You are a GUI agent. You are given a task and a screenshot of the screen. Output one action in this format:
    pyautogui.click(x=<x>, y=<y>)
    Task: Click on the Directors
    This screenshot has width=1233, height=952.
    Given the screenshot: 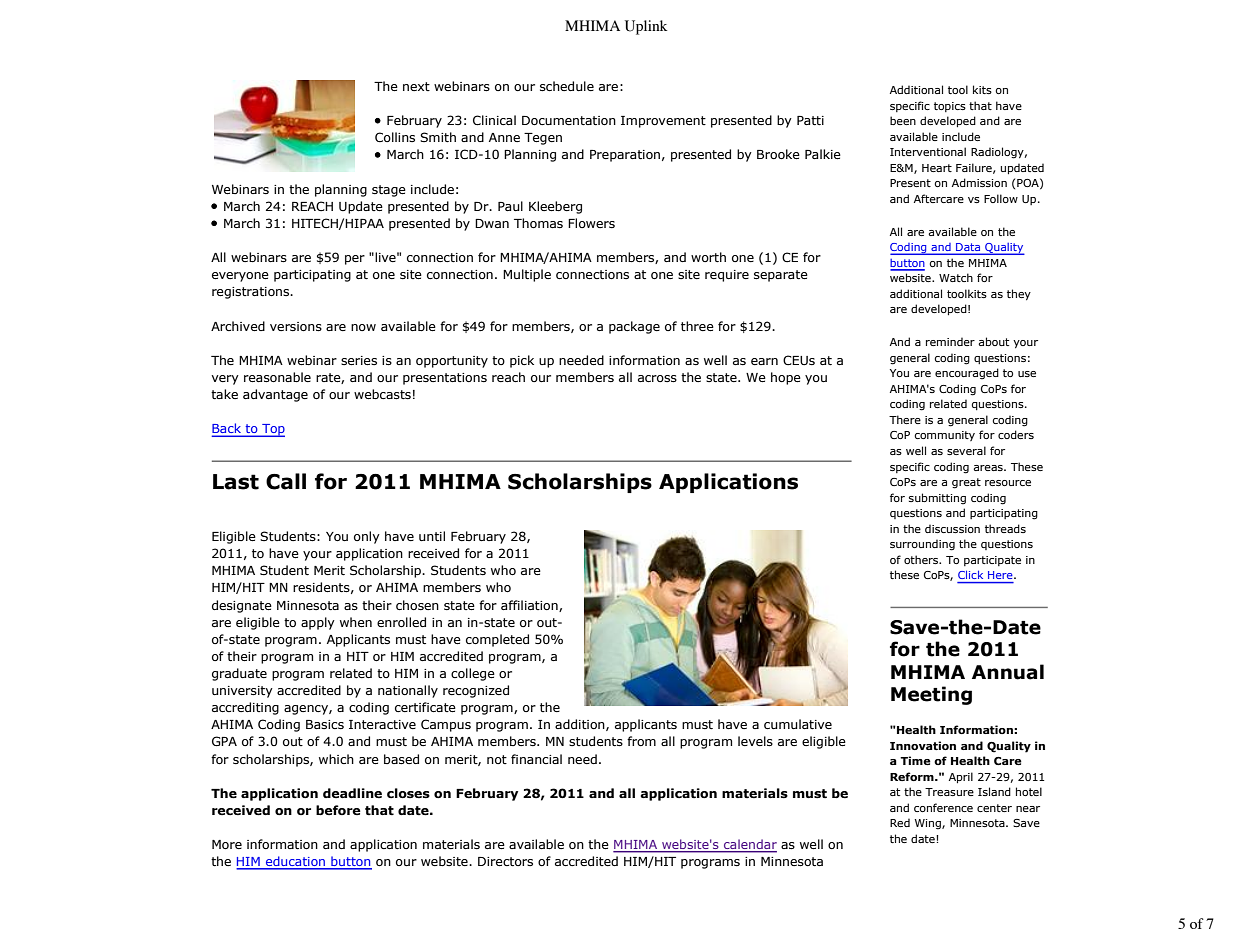 What is the action you would take?
    pyautogui.click(x=505, y=861)
